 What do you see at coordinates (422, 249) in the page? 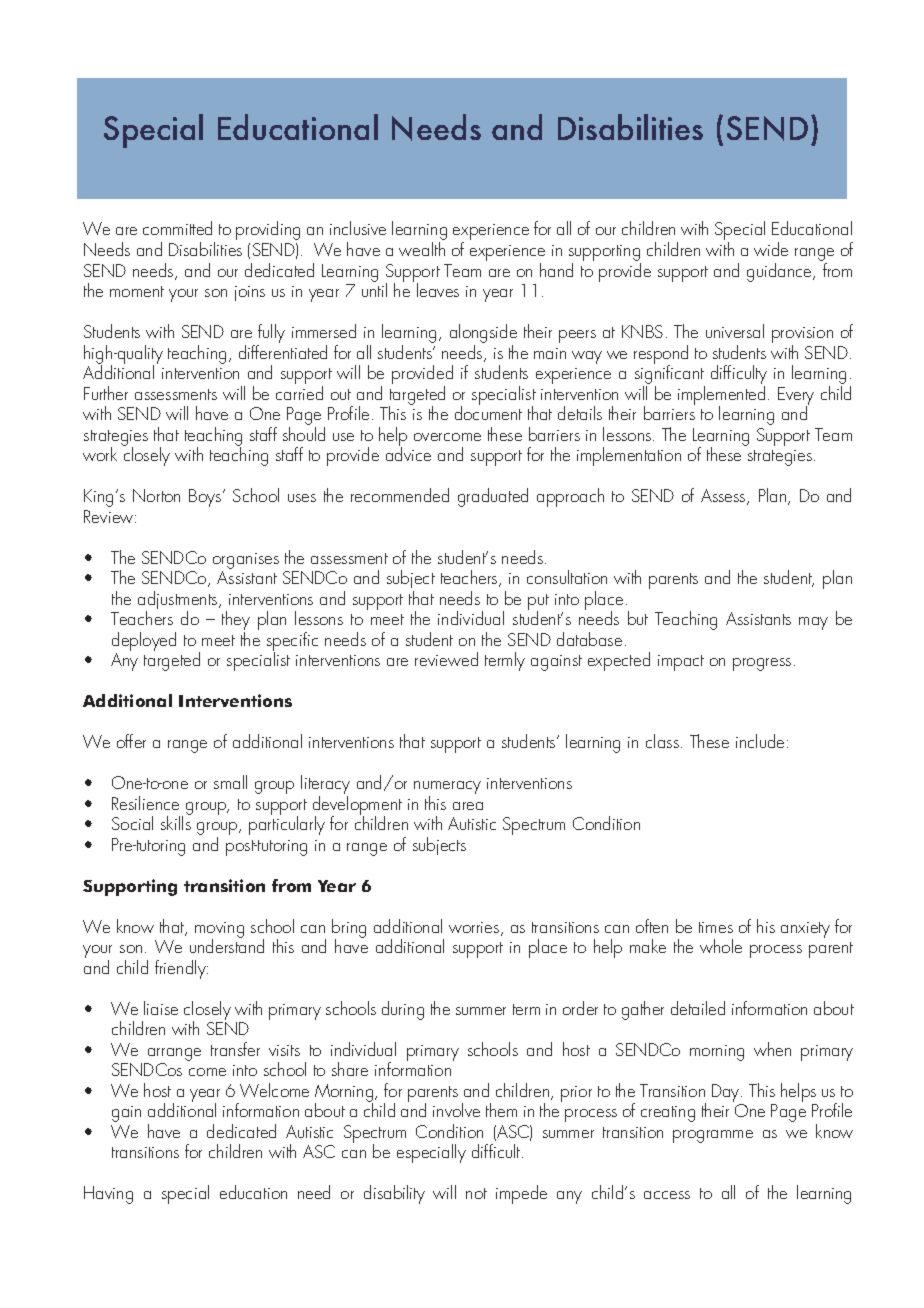
I see `wealth` at bounding box center [422, 249].
